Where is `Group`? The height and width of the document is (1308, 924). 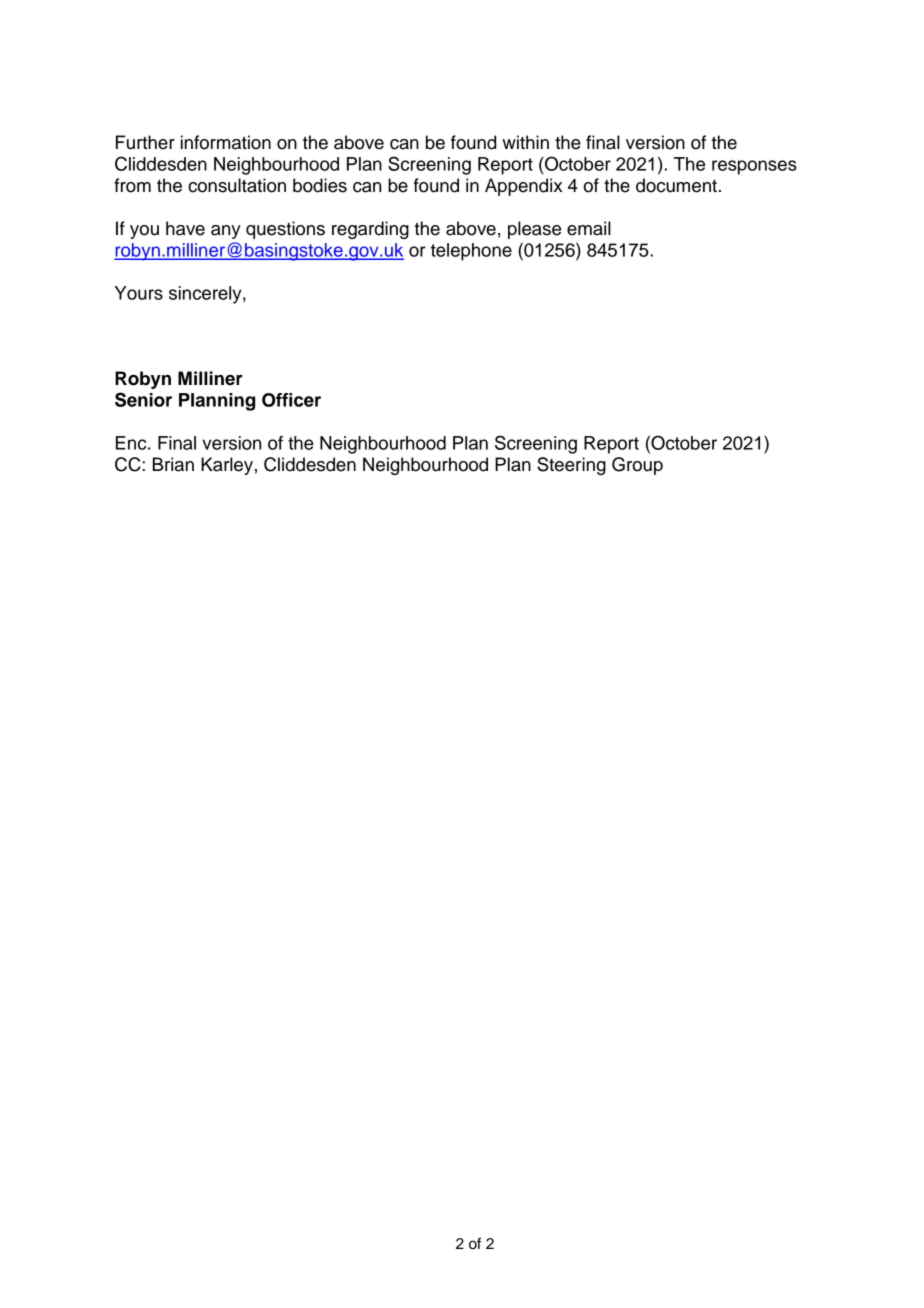 Group is located at coordinates (637, 466).
